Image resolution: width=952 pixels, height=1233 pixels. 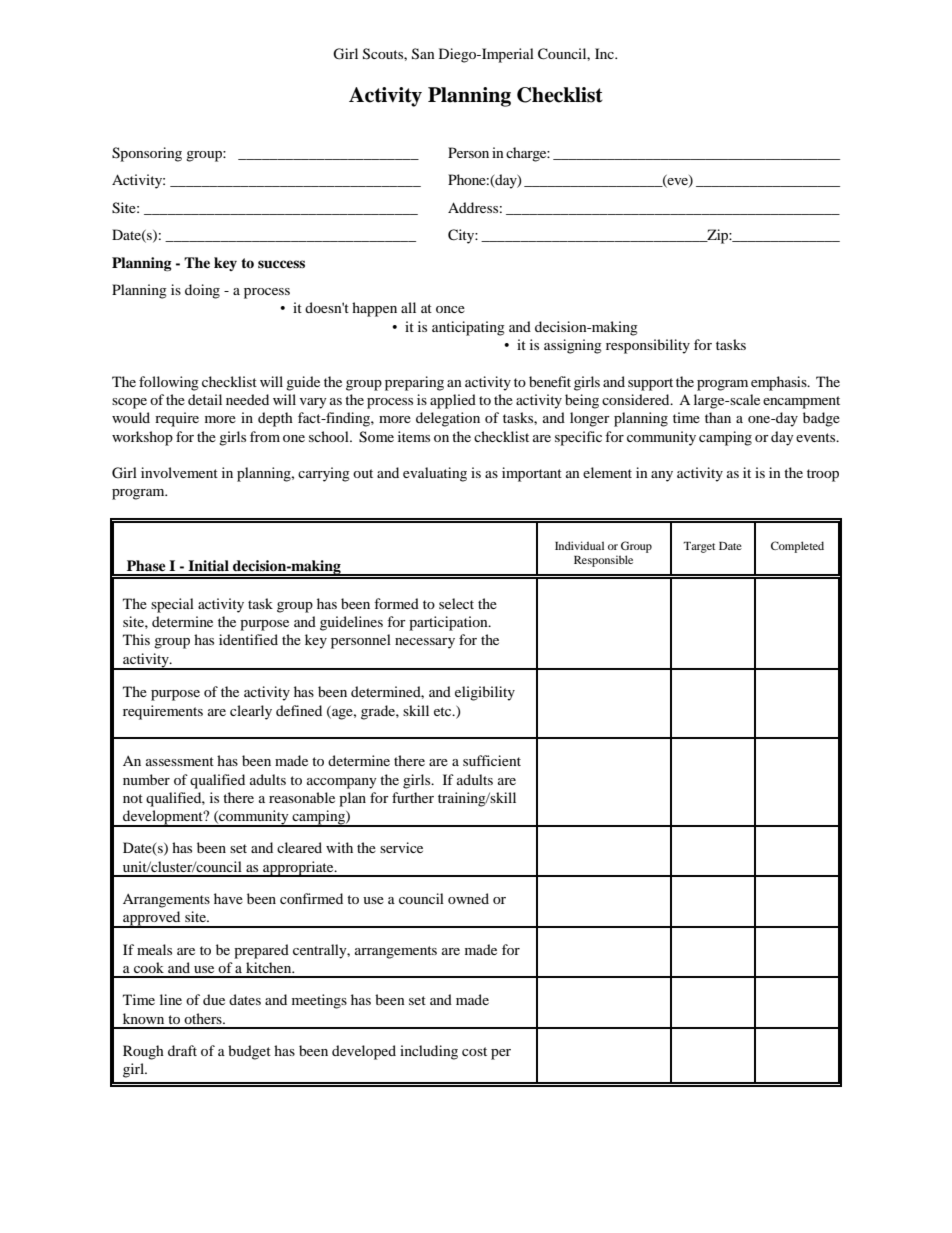 I want to click on eligibility, so click(x=485, y=693).
